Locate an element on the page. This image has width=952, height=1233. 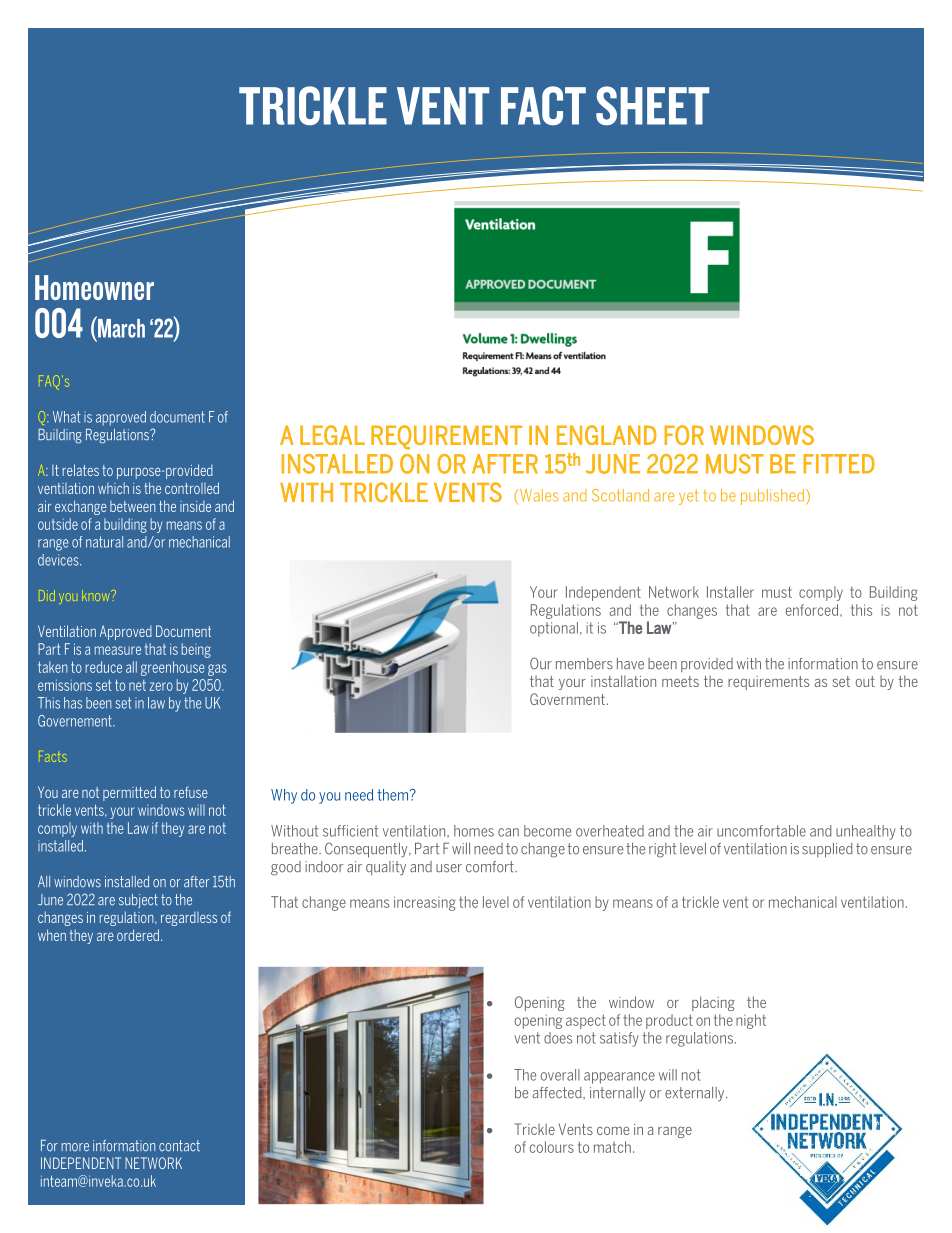
measure is located at coordinates (118, 650).
